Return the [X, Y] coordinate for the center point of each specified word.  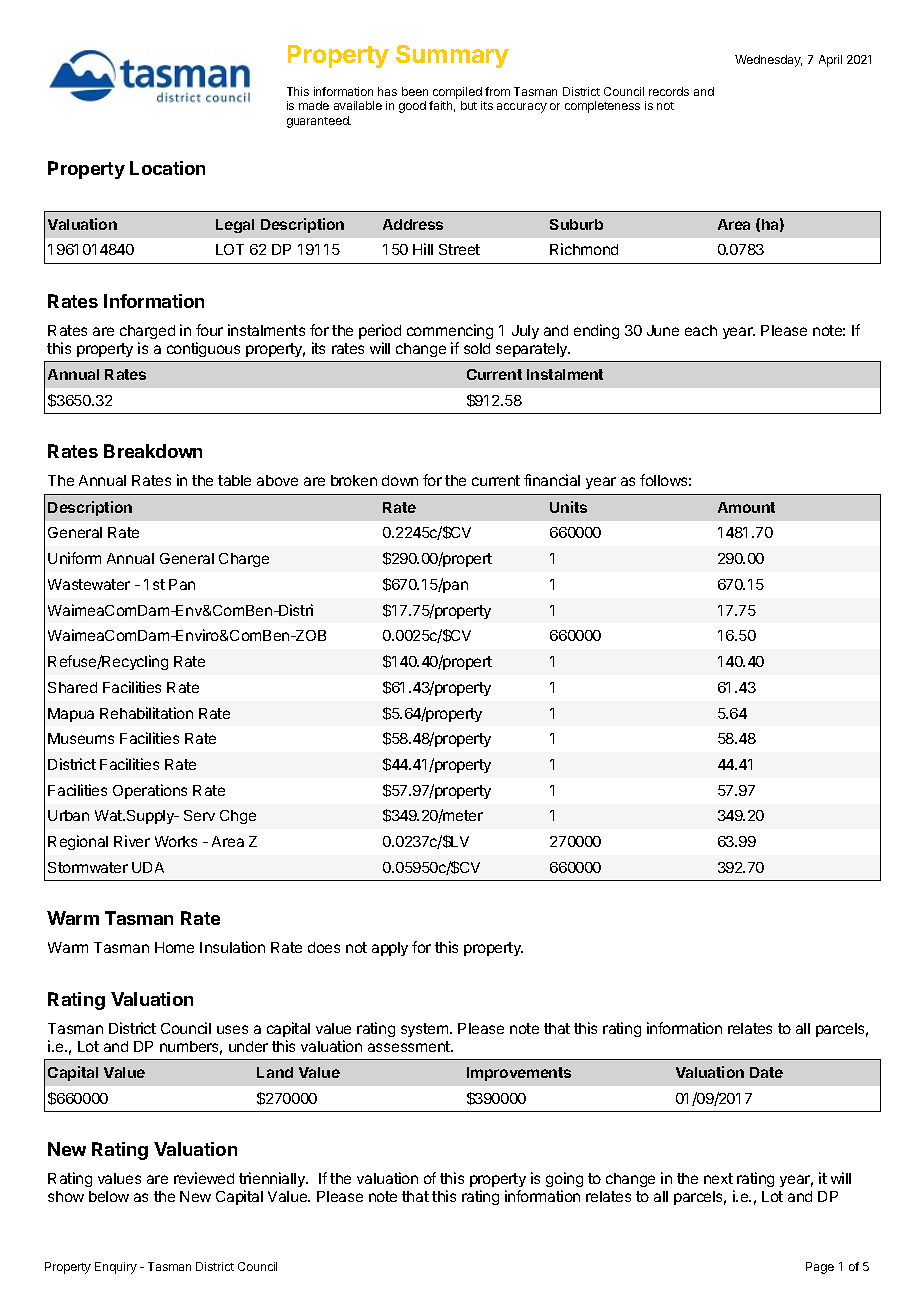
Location [167, 168]
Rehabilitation [146, 713]
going [564, 1181]
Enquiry [116, 1268]
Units [568, 507]
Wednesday [768, 61]
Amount [746, 507]
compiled [457, 93]
